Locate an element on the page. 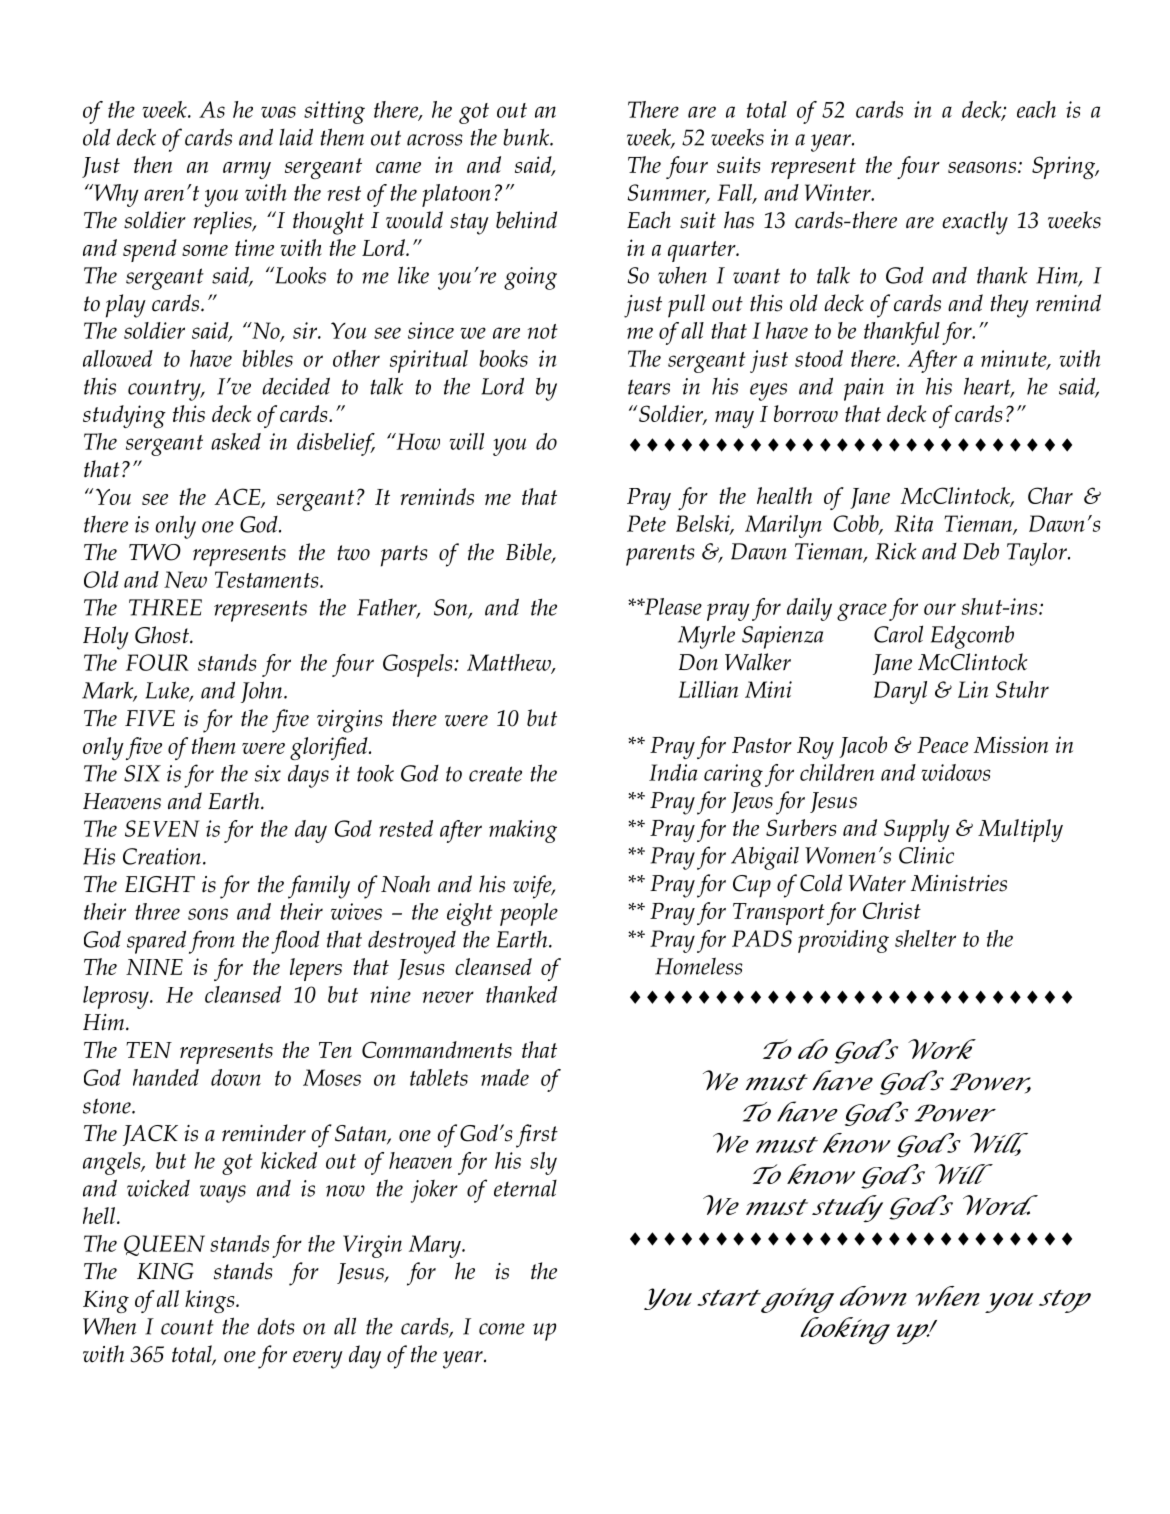  come is located at coordinates (502, 1329).
